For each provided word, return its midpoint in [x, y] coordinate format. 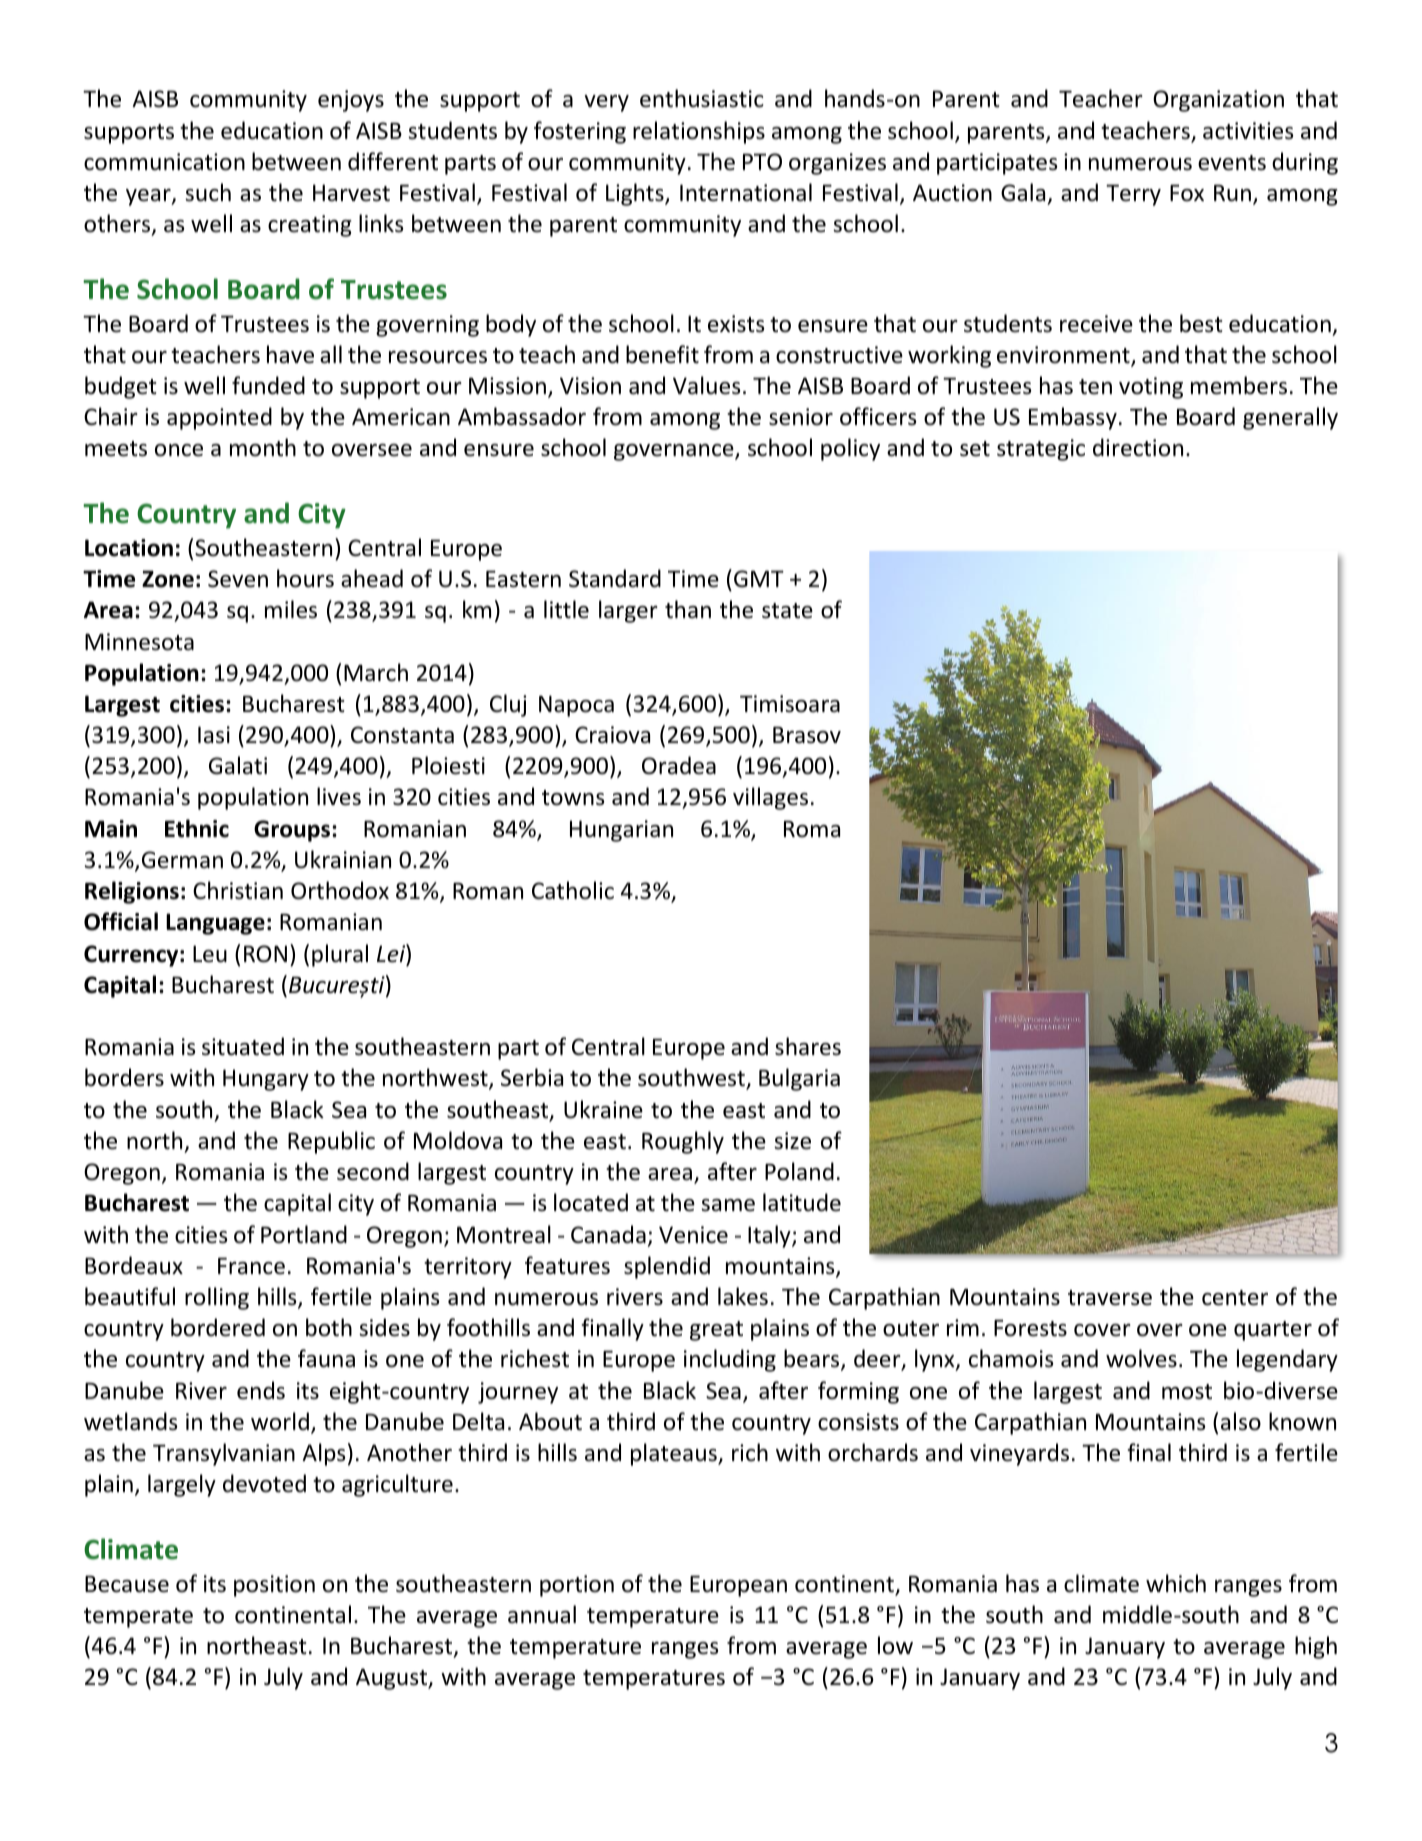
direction [1138, 447]
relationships [699, 132]
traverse [1110, 1298]
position [274, 1586]
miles [291, 609]
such [208, 192]
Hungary [266, 1080]
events [1232, 163]
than [688, 609]
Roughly [683, 1142]
